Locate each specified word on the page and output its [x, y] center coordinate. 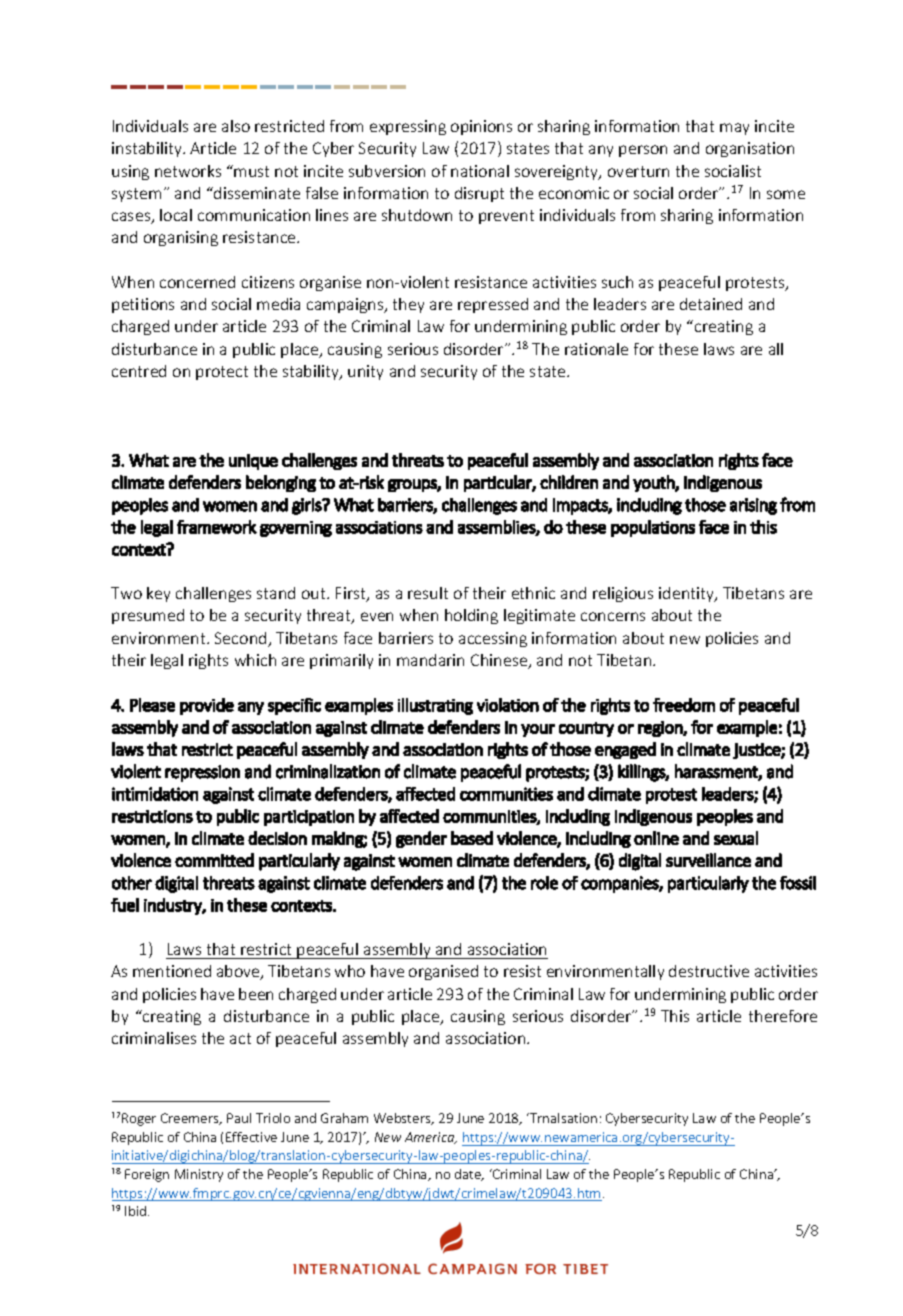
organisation [750, 149]
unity [365, 372]
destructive [709, 971]
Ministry [199, 1175]
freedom [684, 705]
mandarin [430, 660]
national [480, 171]
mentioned [172, 971]
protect [222, 373]
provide [207, 706]
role [544, 883]
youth [654, 483]
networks [188, 171]
